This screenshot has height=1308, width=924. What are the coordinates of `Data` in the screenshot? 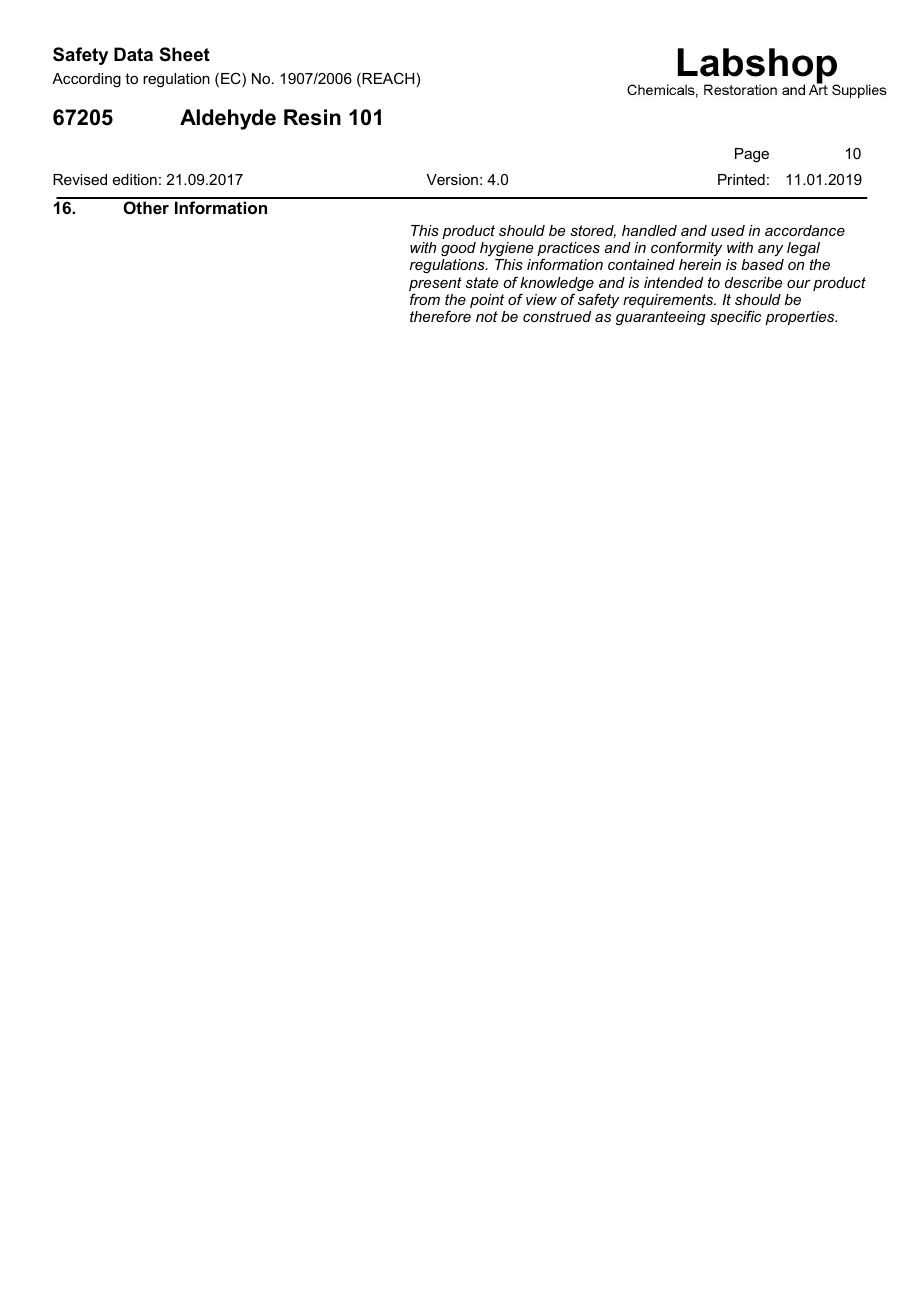 It's located at (133, 54).
